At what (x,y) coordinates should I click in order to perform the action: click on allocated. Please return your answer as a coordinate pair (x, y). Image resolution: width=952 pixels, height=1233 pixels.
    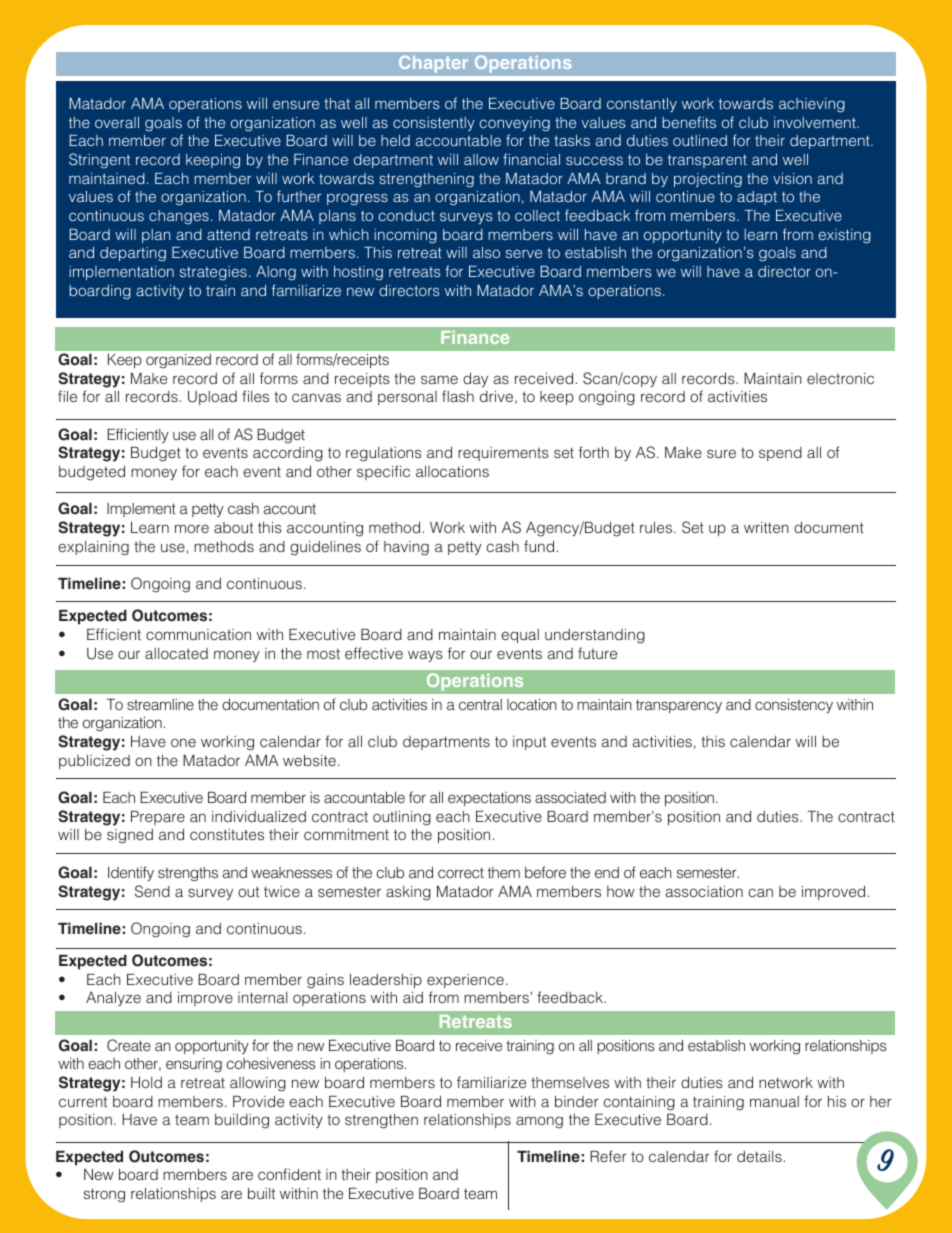
    Looking at the image, I should click on (176, 653).
